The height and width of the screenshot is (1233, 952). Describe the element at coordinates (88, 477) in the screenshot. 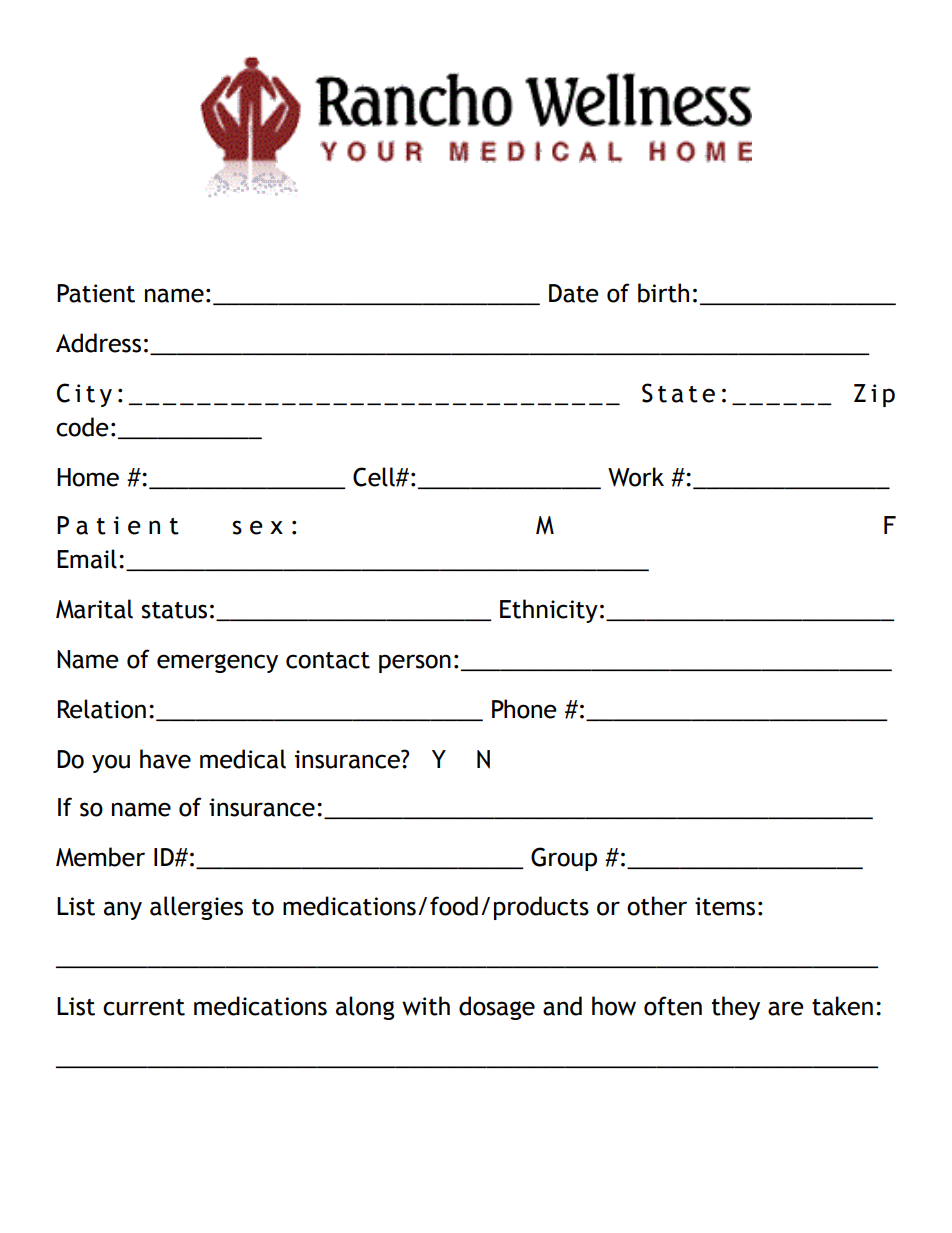

I see `Home` at that location.
